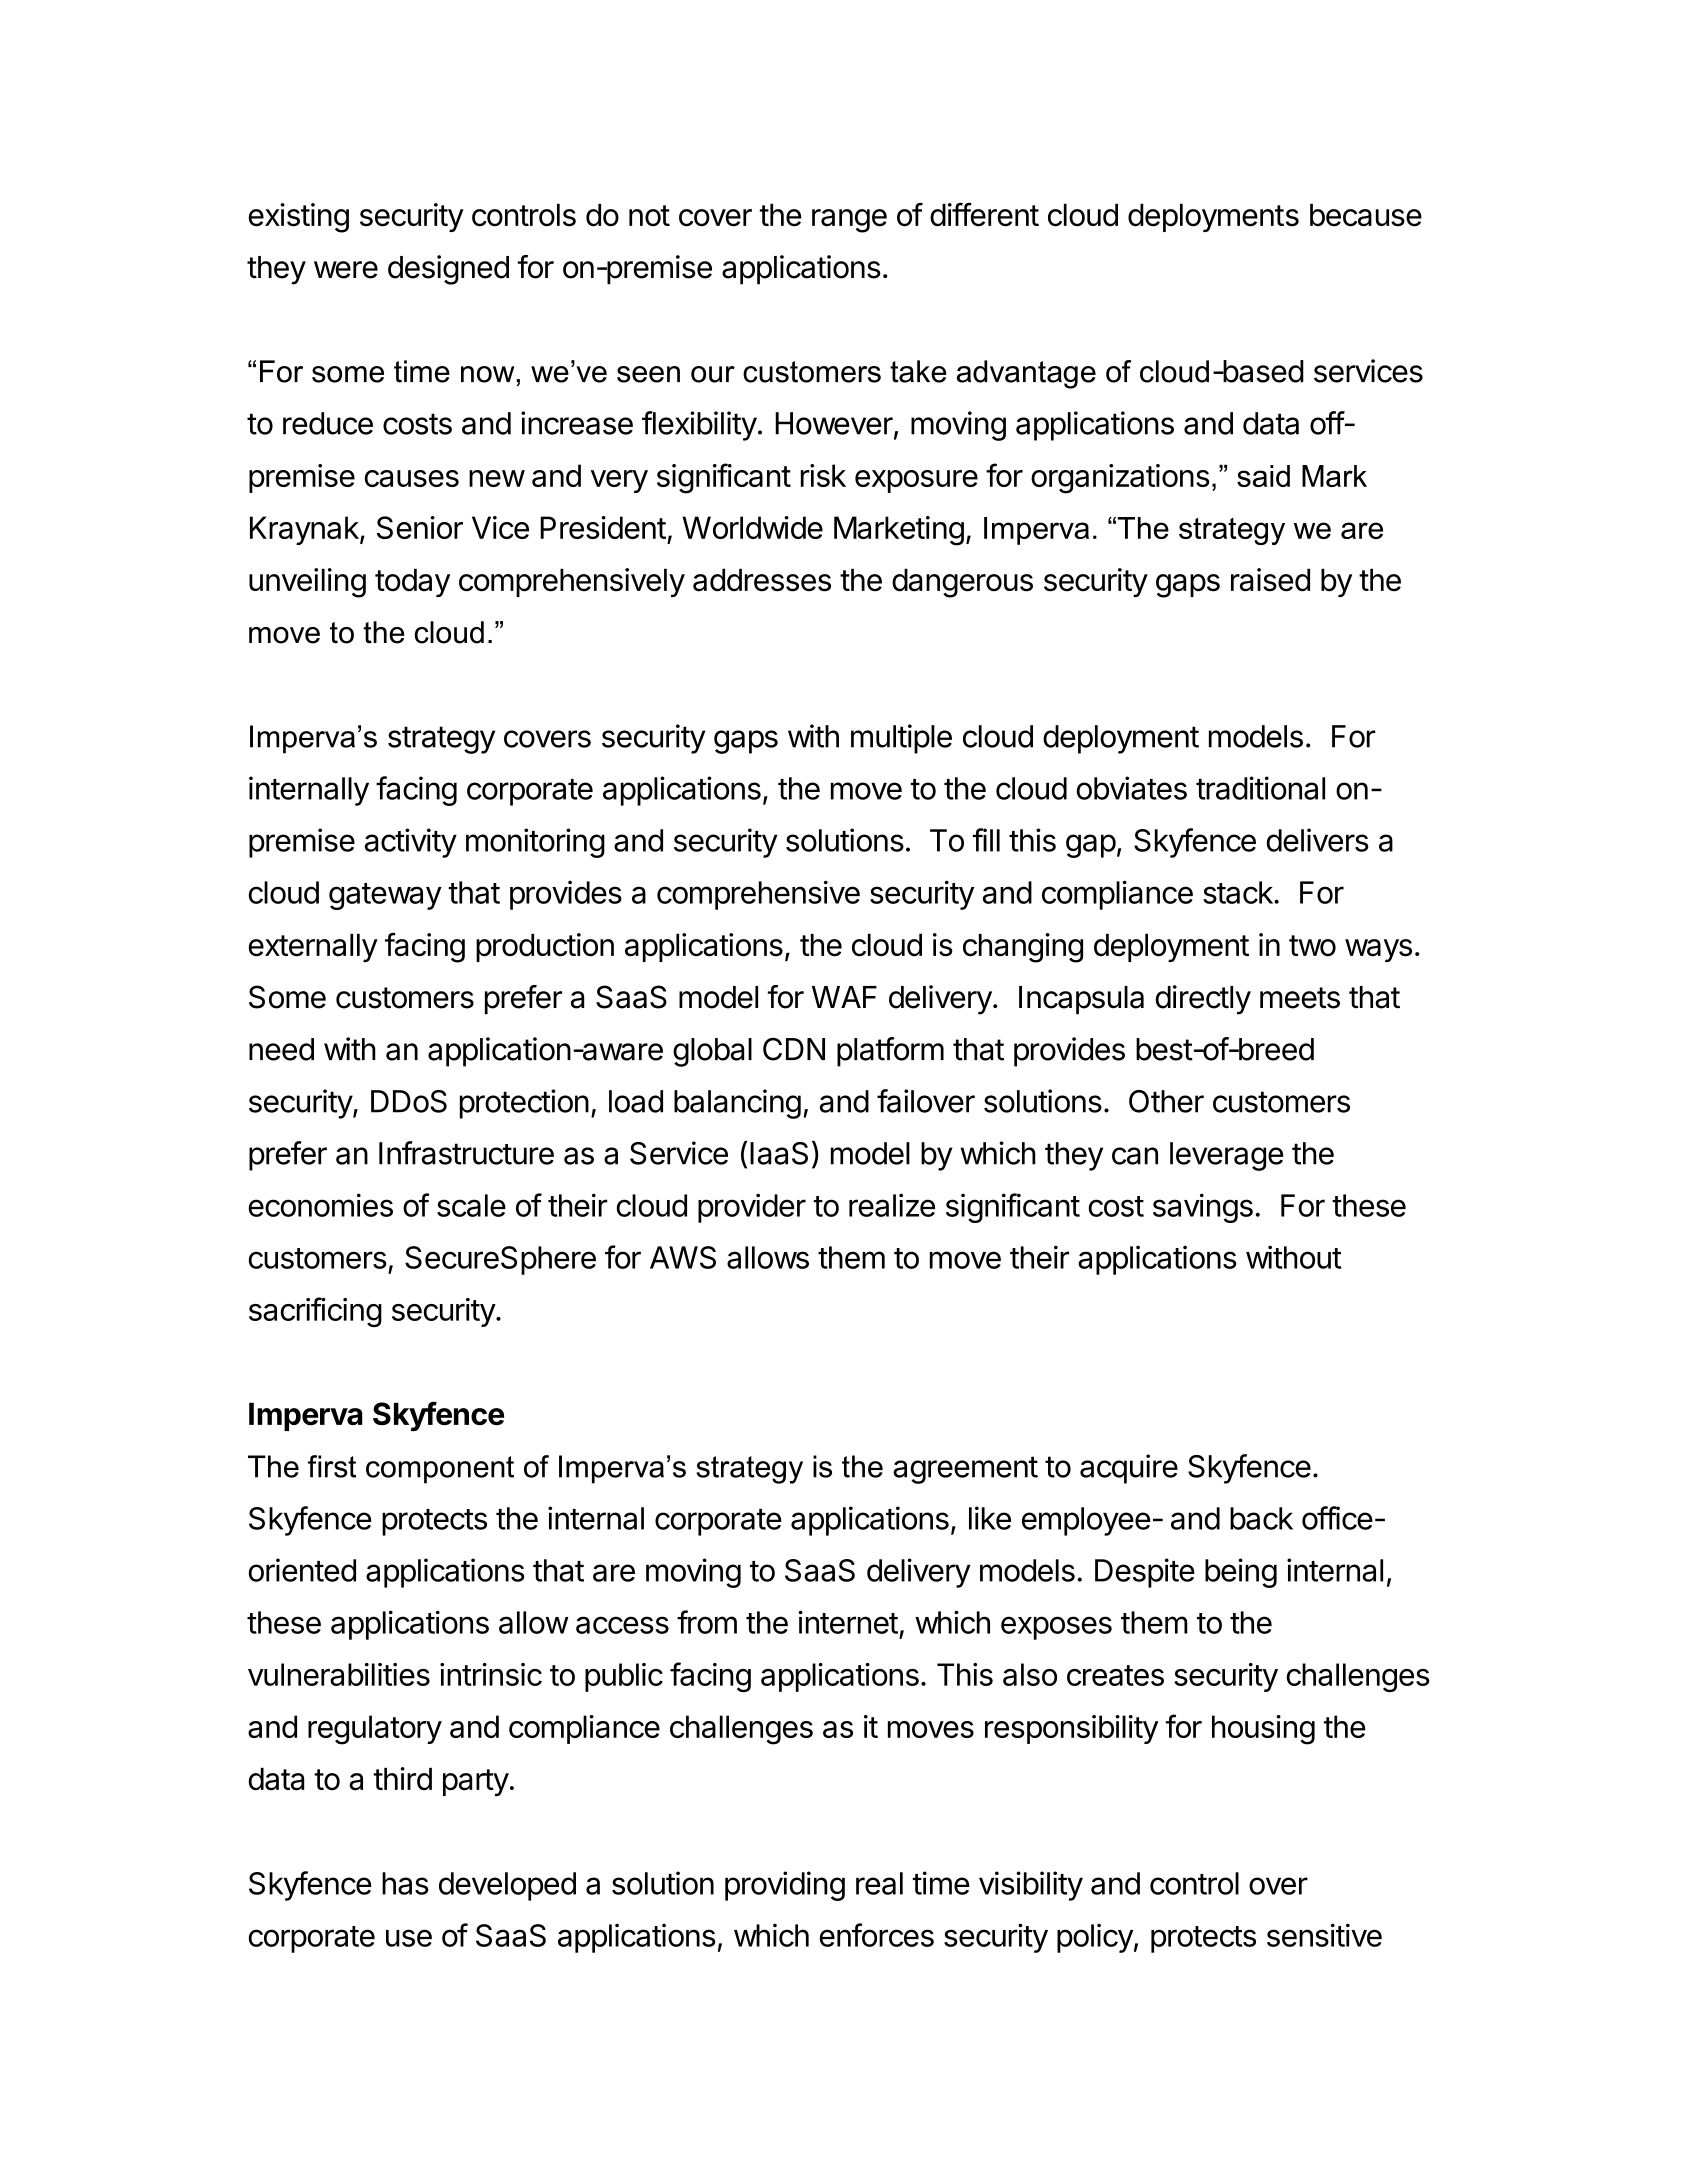  Describe the element at coordinates (785, 1886) in the screenshot. I see `providing` at that location.
